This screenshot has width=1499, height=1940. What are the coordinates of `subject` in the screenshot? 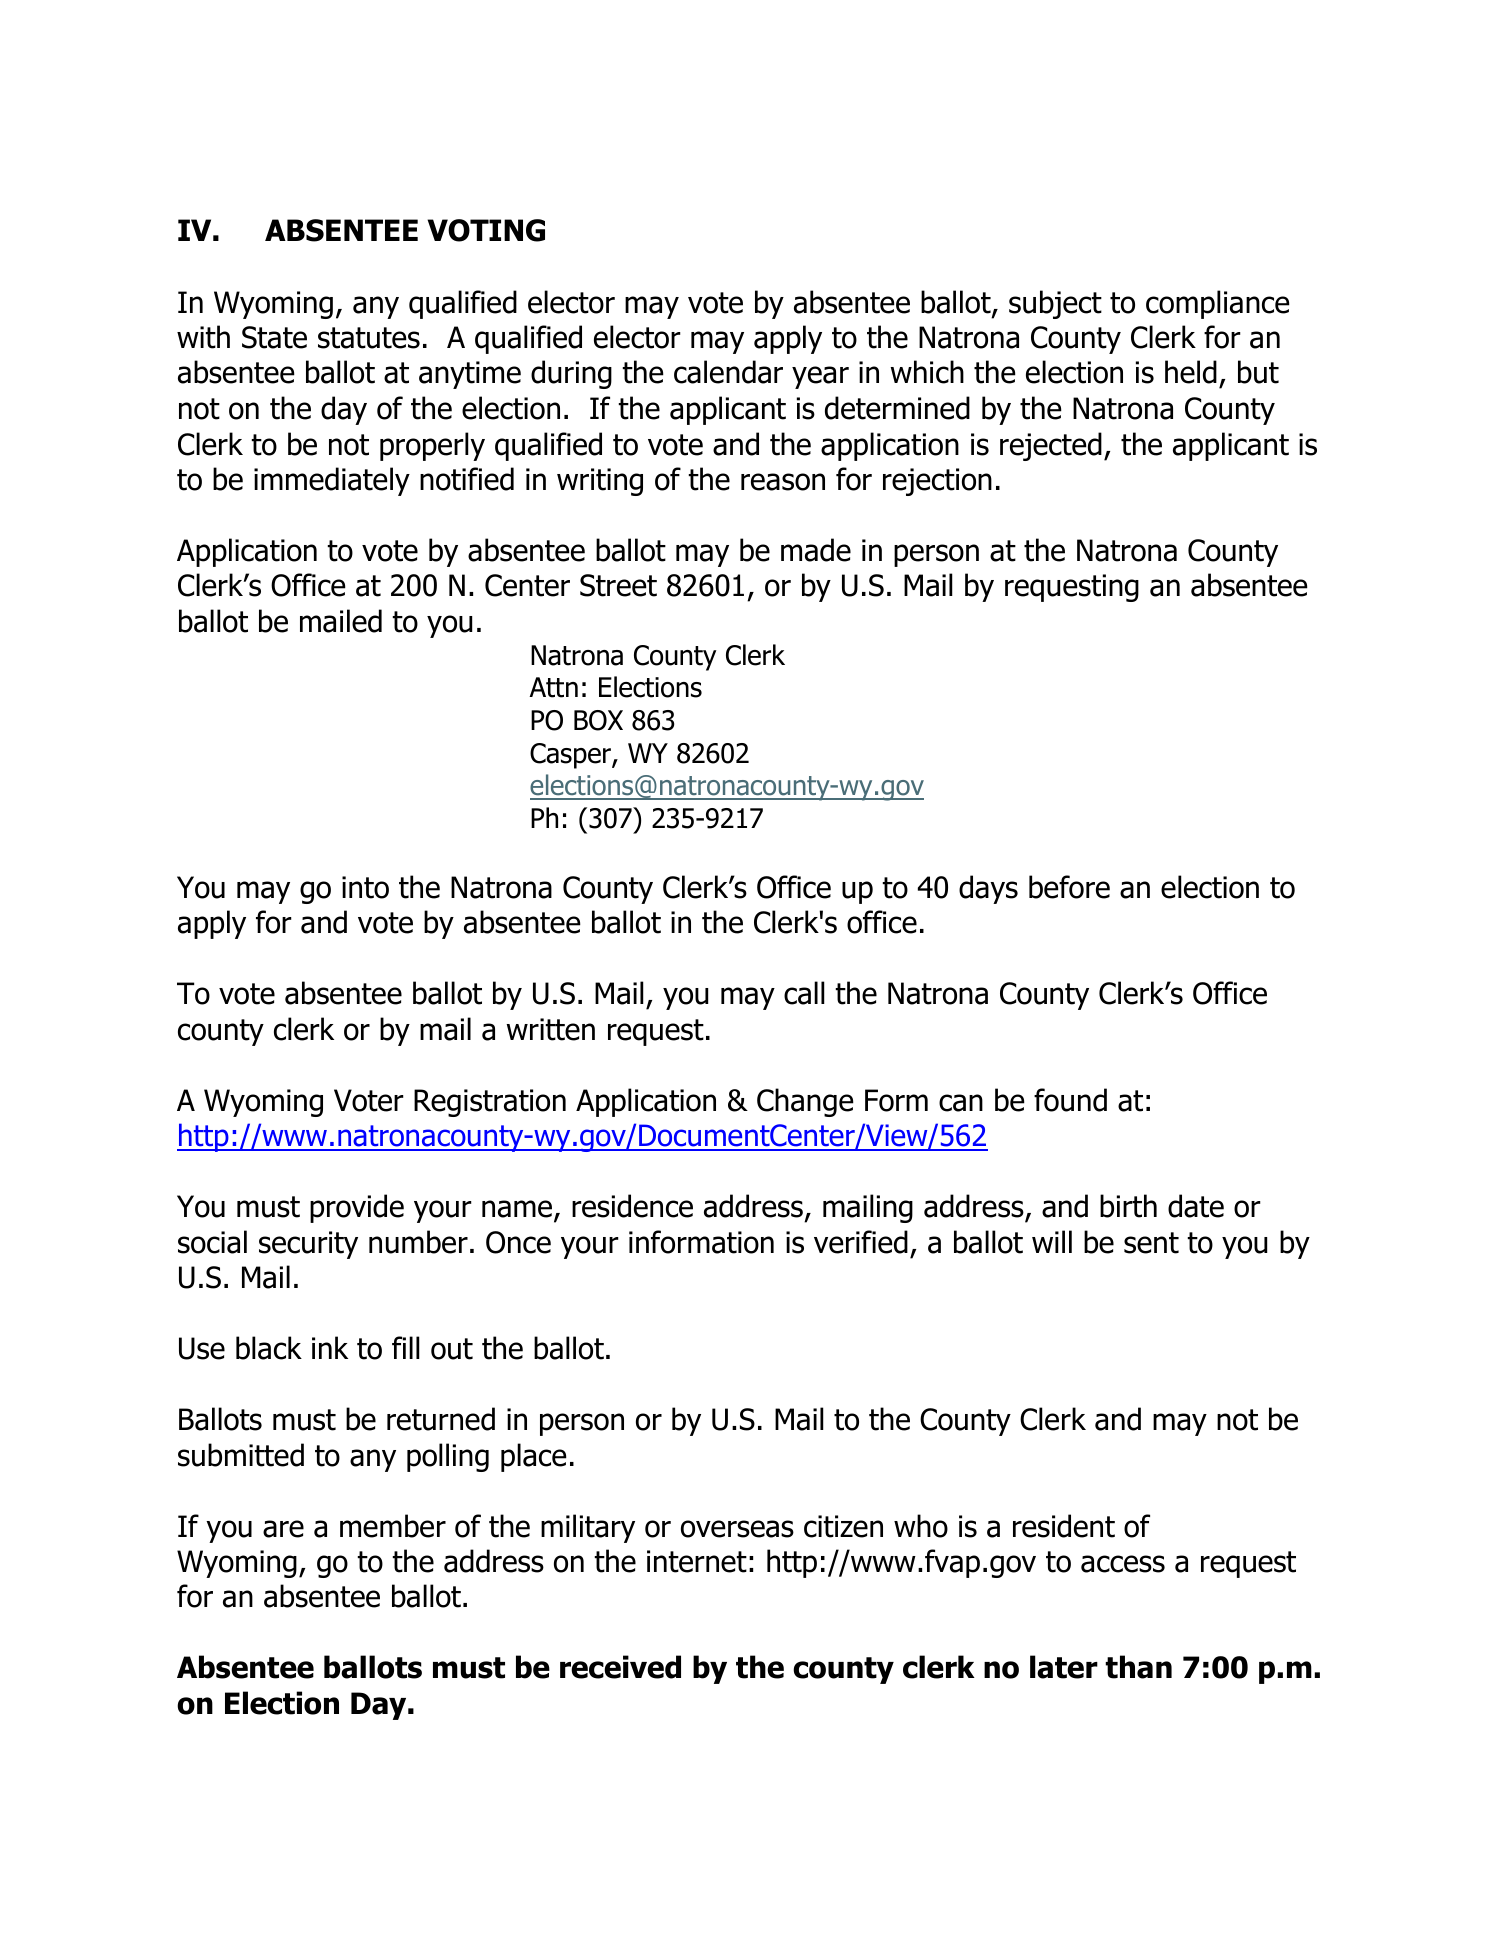 It's located at (1055, 304).
